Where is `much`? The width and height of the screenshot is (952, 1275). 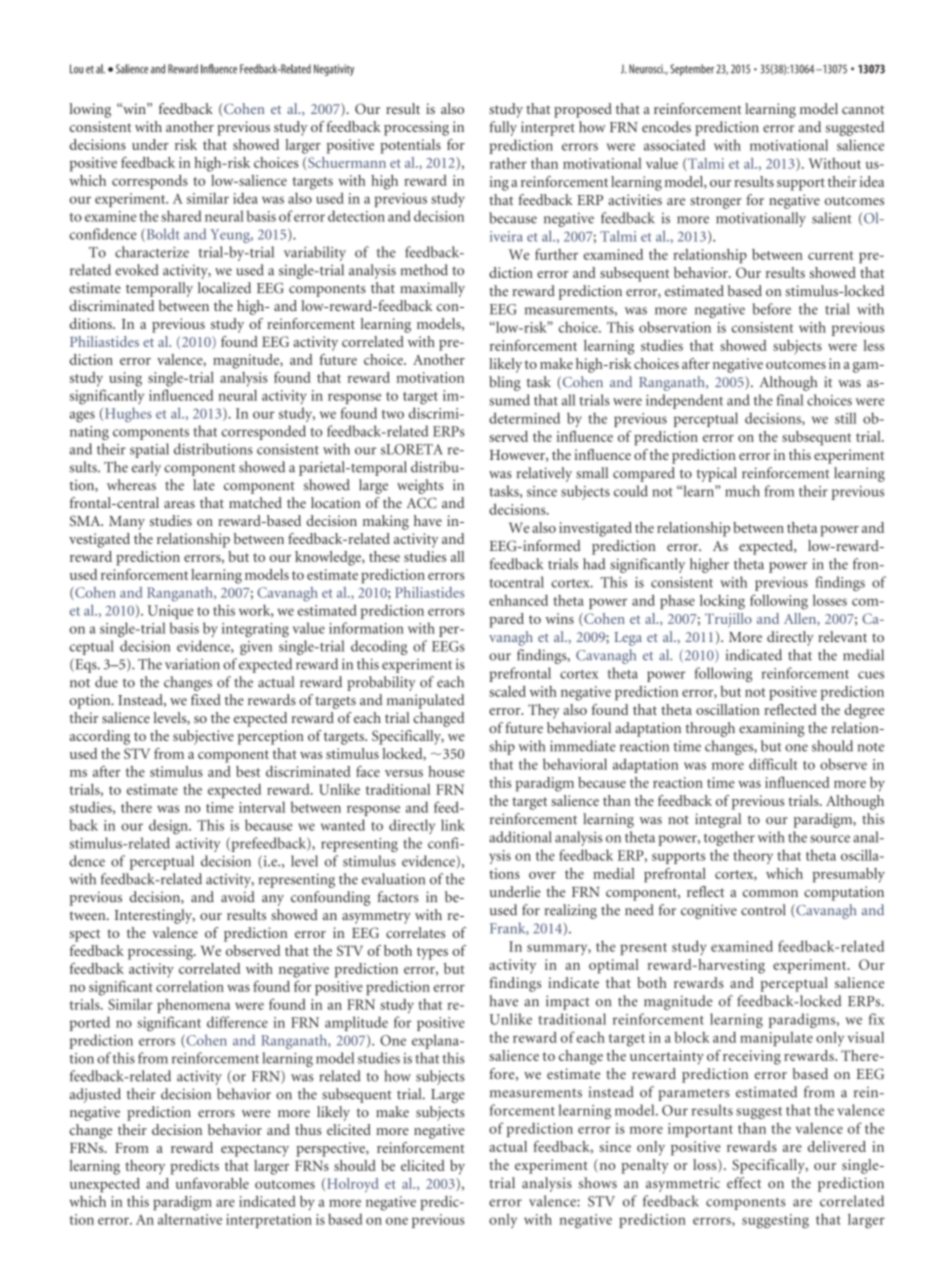
much is located at coordinates (742, 491).
